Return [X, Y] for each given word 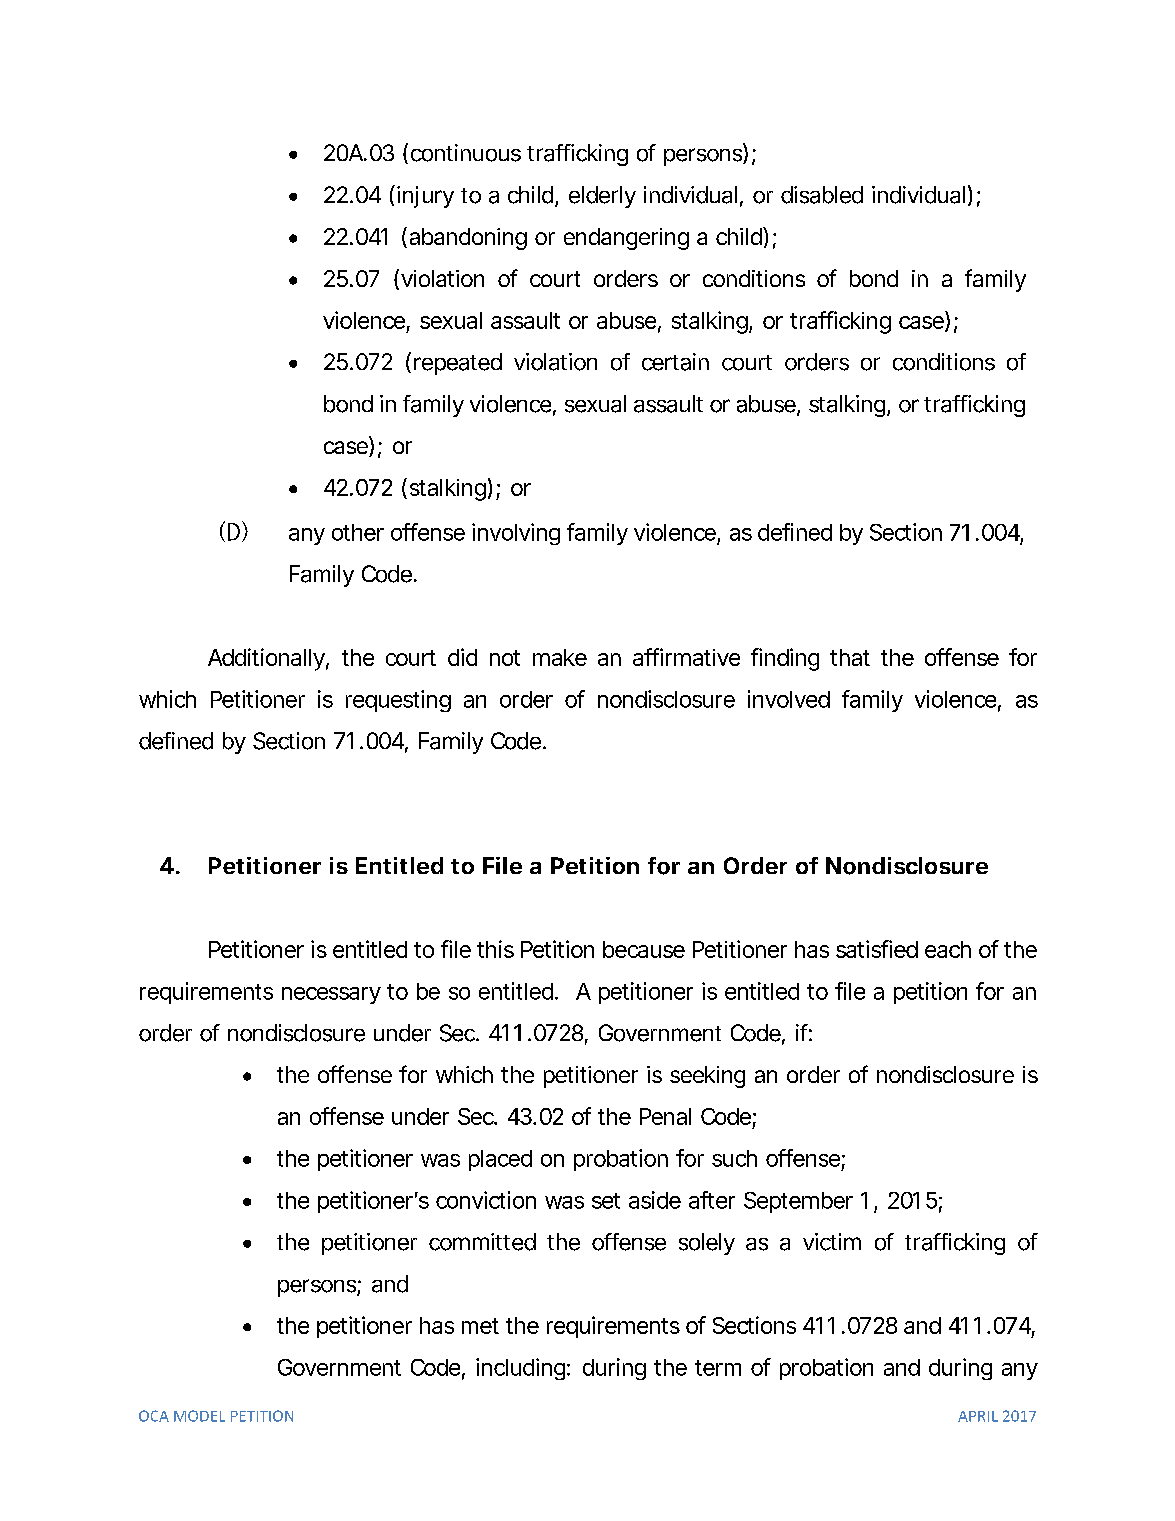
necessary [331, 995]
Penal [665, 1116]
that [850, 657]
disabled [822, 195]
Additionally [266, 659]
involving [516, 534]
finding [785, 659]
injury [425, 197]
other [358, 532]
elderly [602, 197]
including [520, 1369]
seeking [707, 1077]
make [560, 657]
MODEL [199, 1416]
